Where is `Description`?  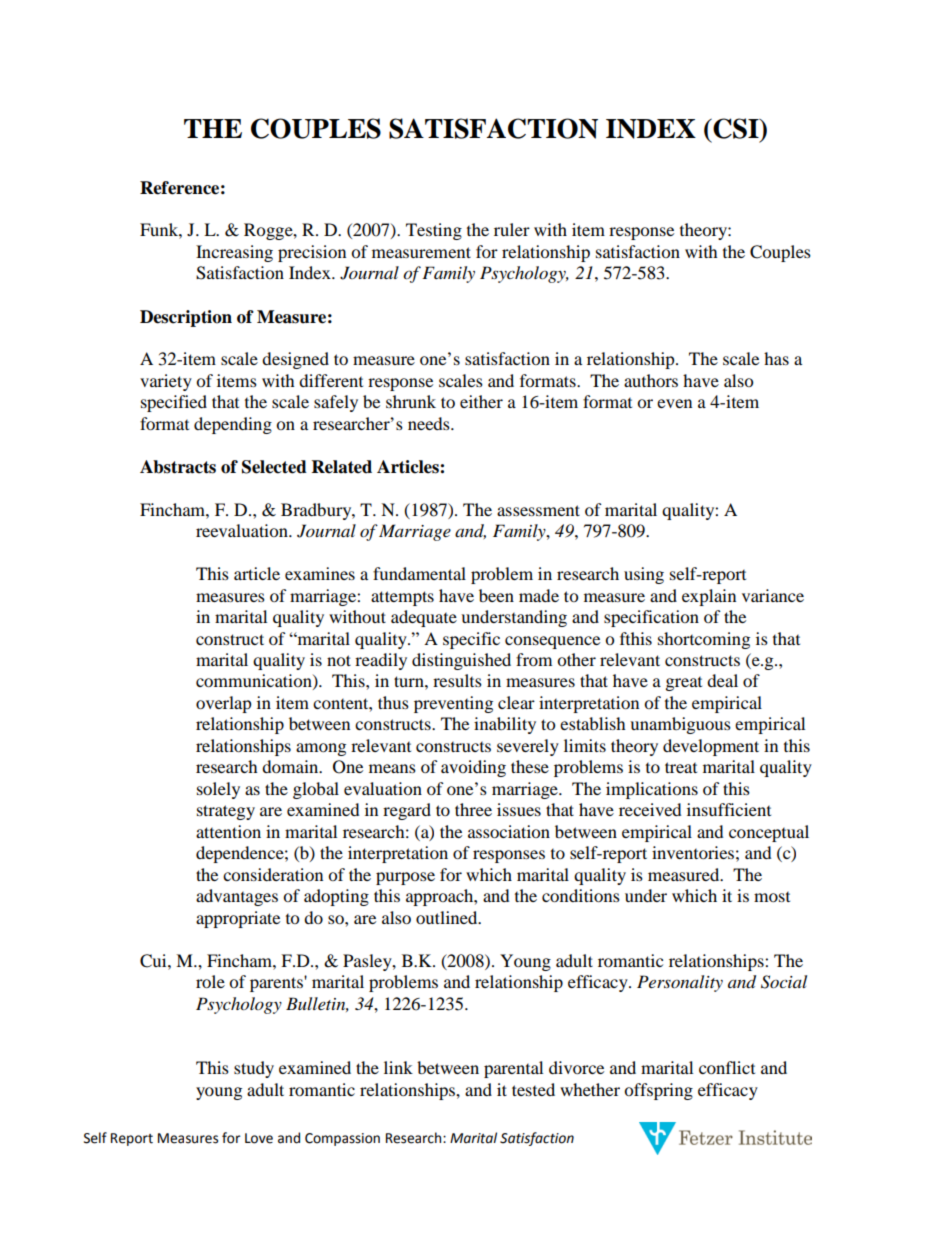 Description is located at coordinates (186, 318).
